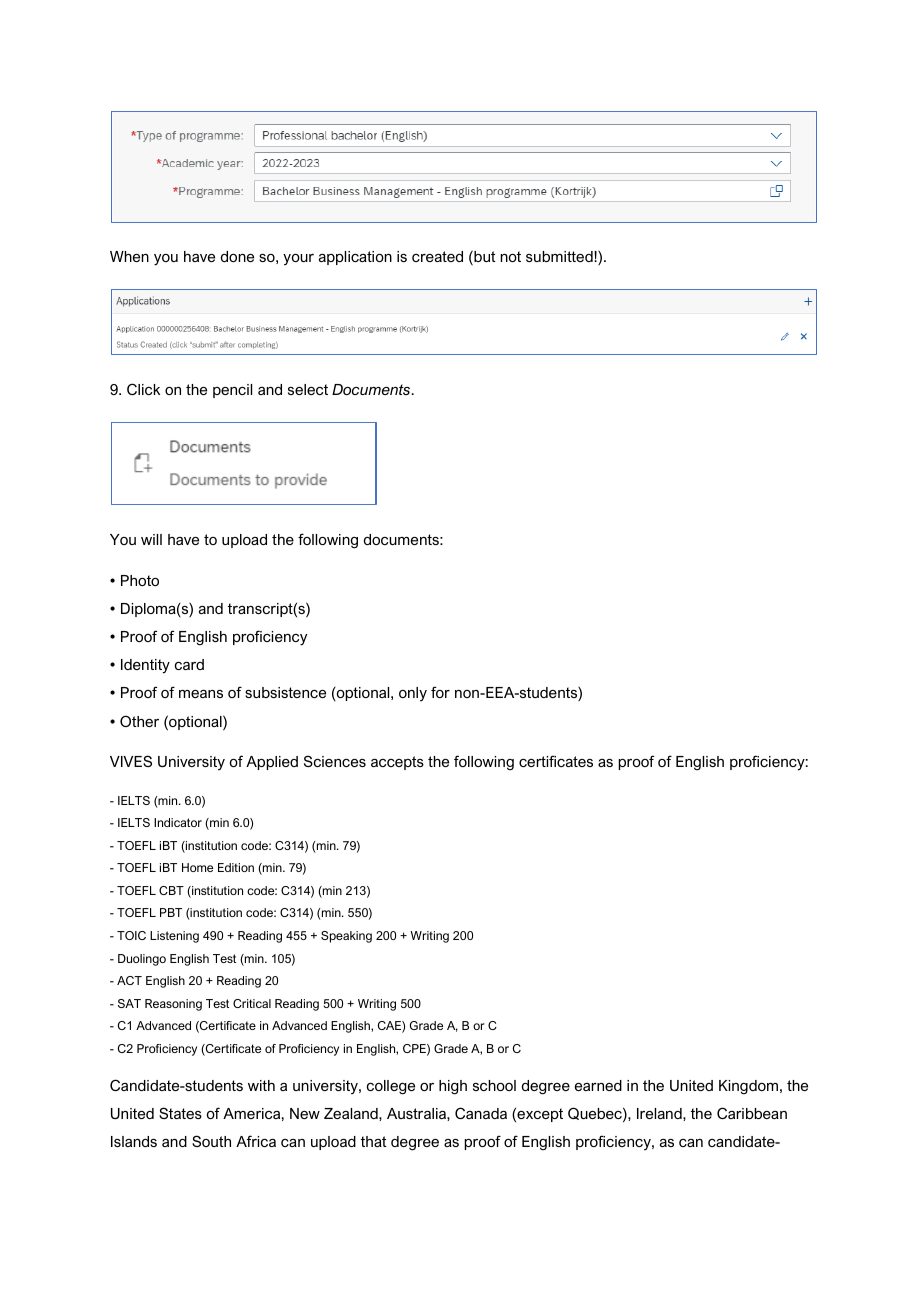 This page has width=924, height=1308. Describe the element at coordinates (180, 1113) in the page. I see `States` at that location.
